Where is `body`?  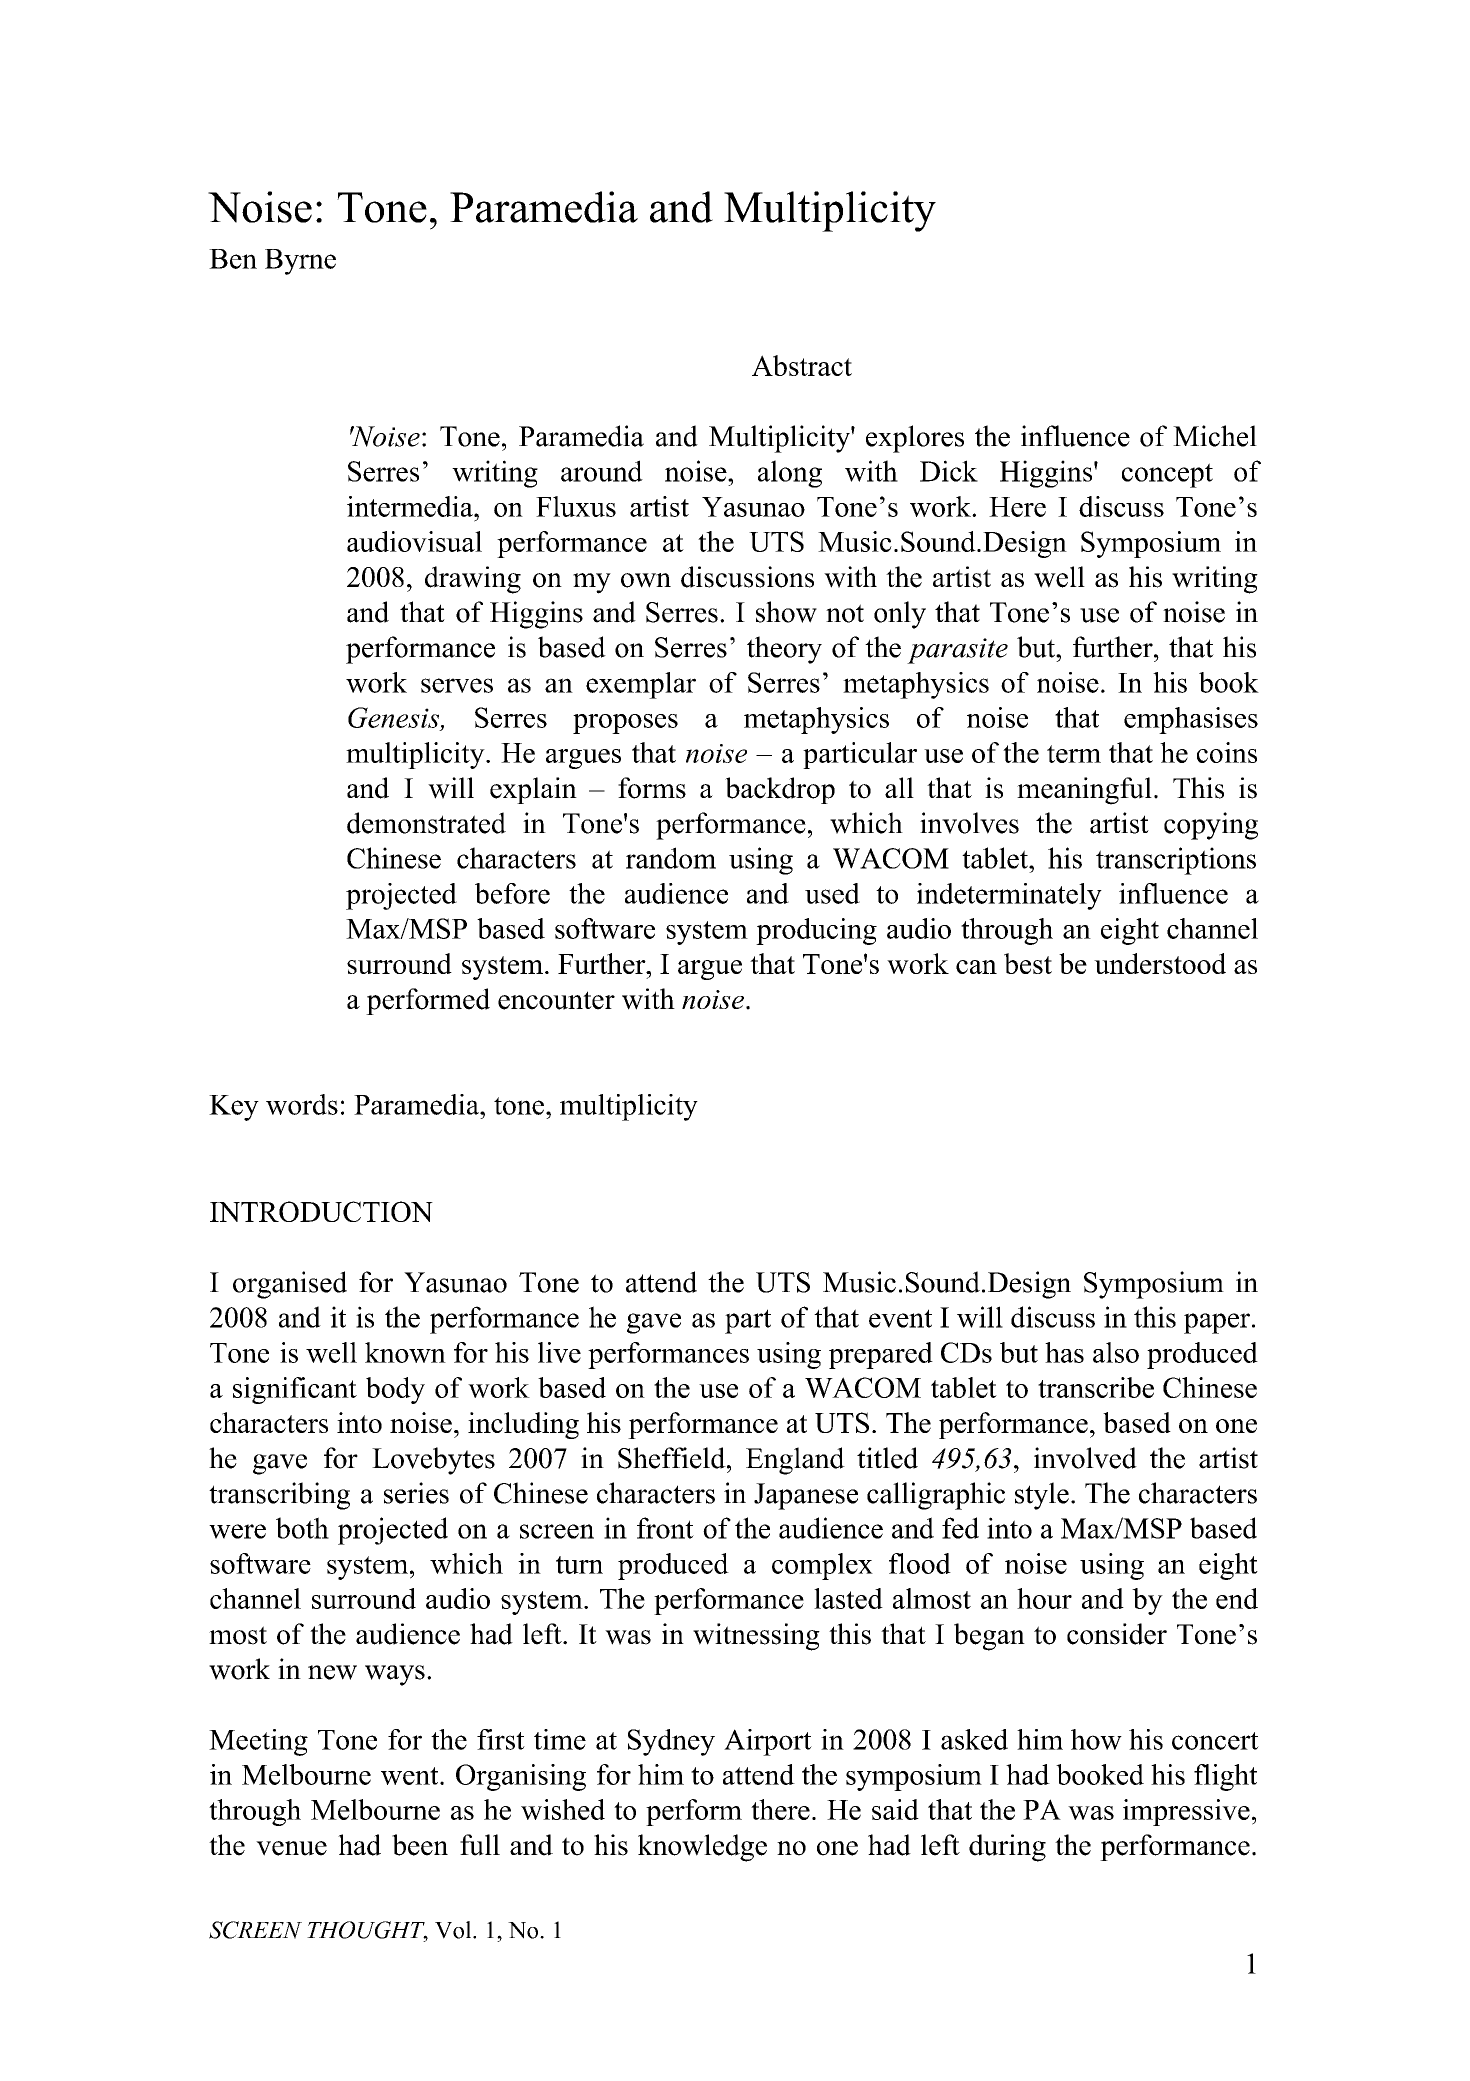
body is located at coordinates (395, 1390).
